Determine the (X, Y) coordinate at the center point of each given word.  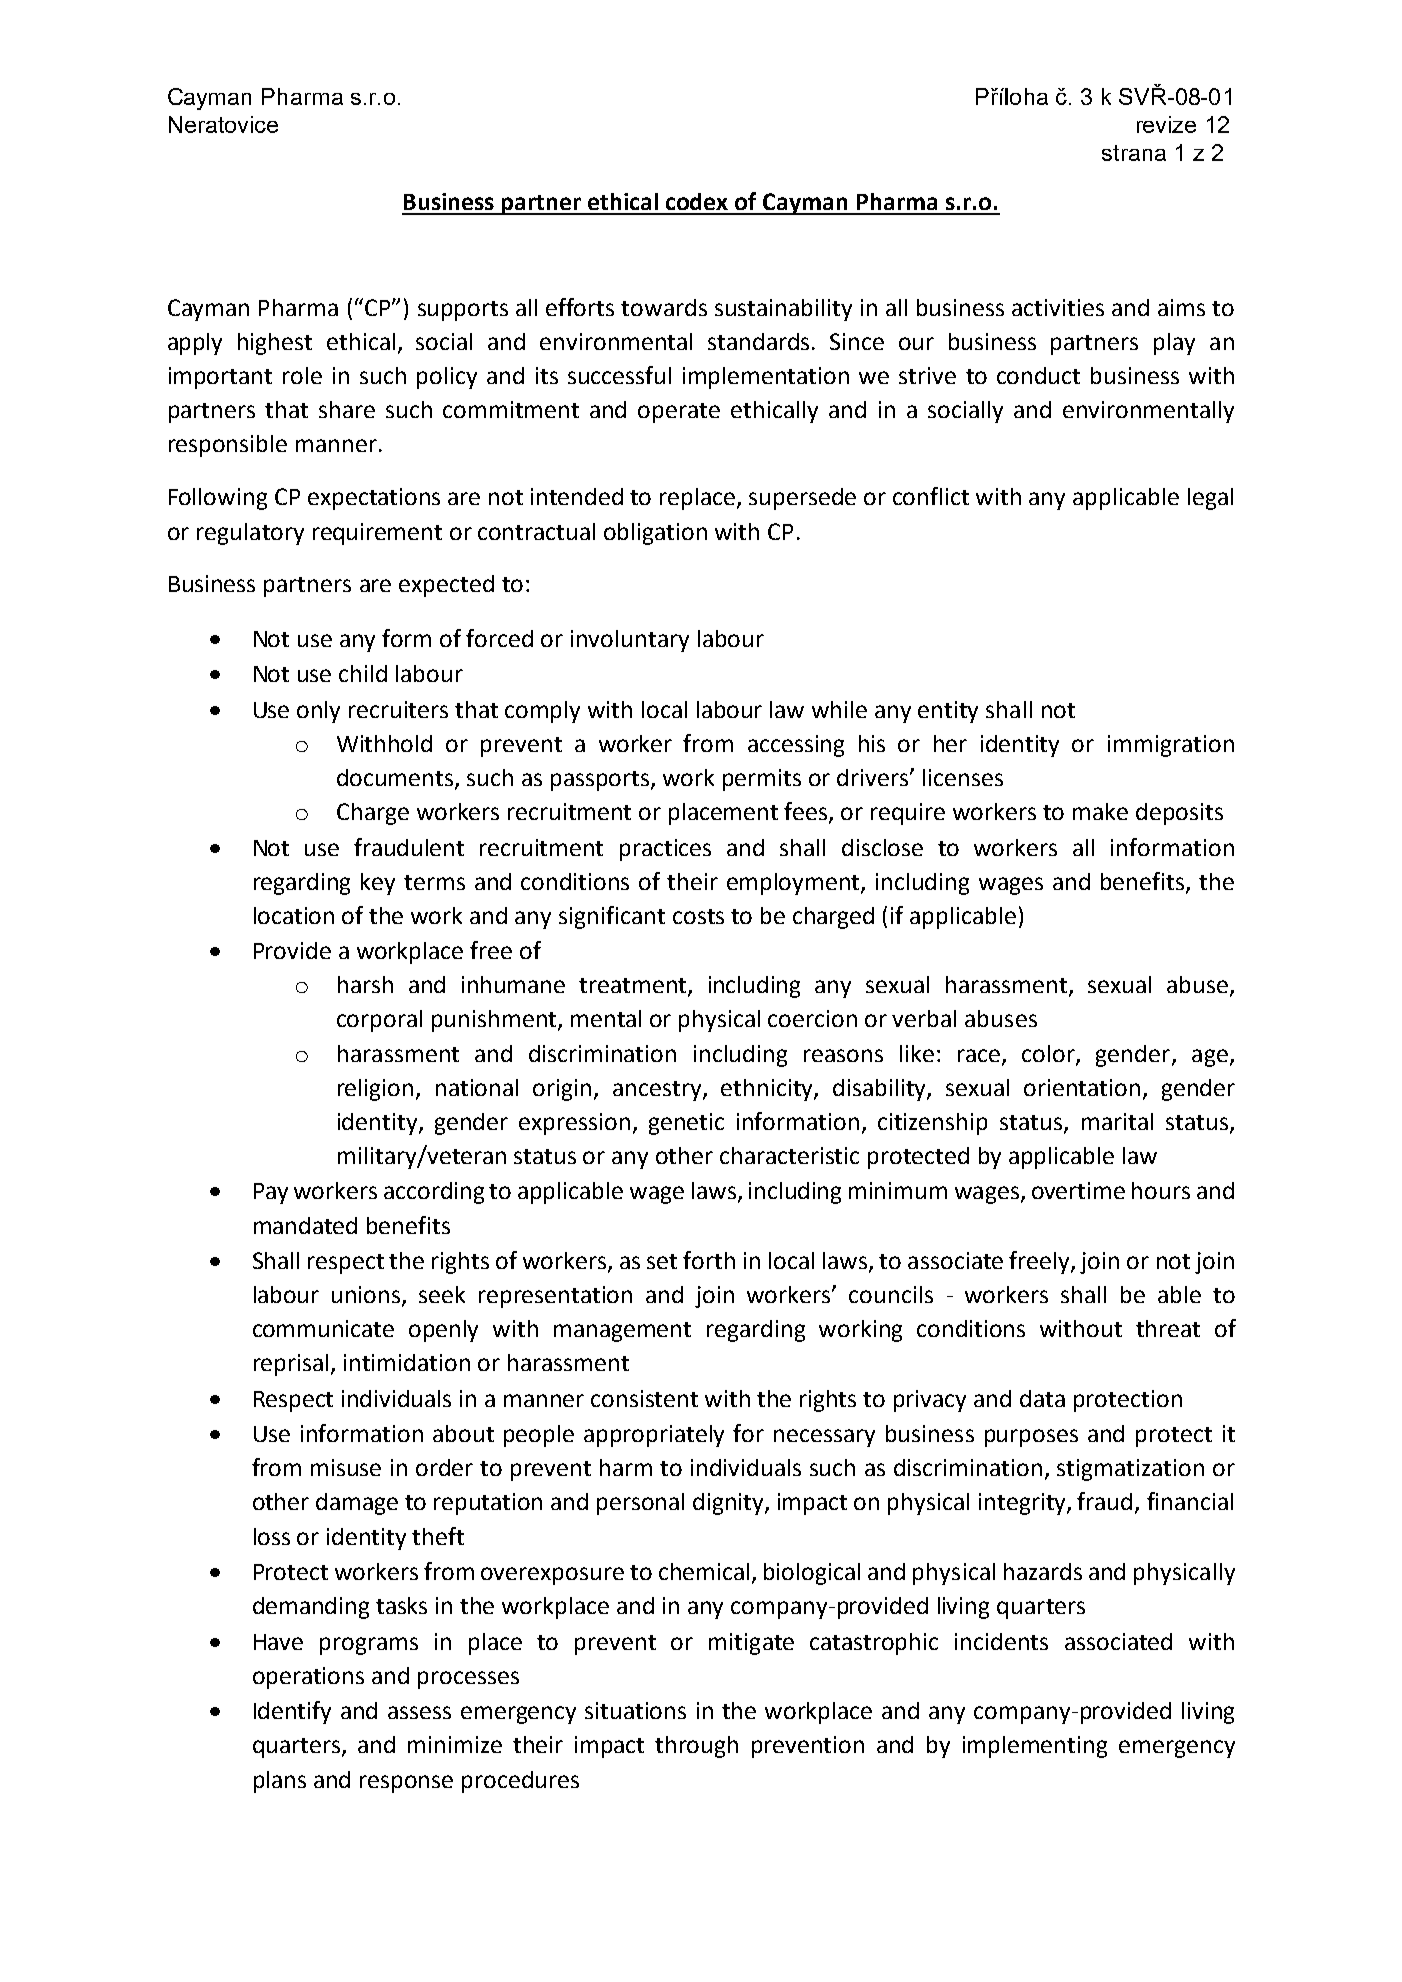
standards (760, 341)
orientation (1082, 1087)
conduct (1038, 375)
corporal (379, 1021)
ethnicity (768, 1090)
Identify (292, 1712)
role (302, 375)
